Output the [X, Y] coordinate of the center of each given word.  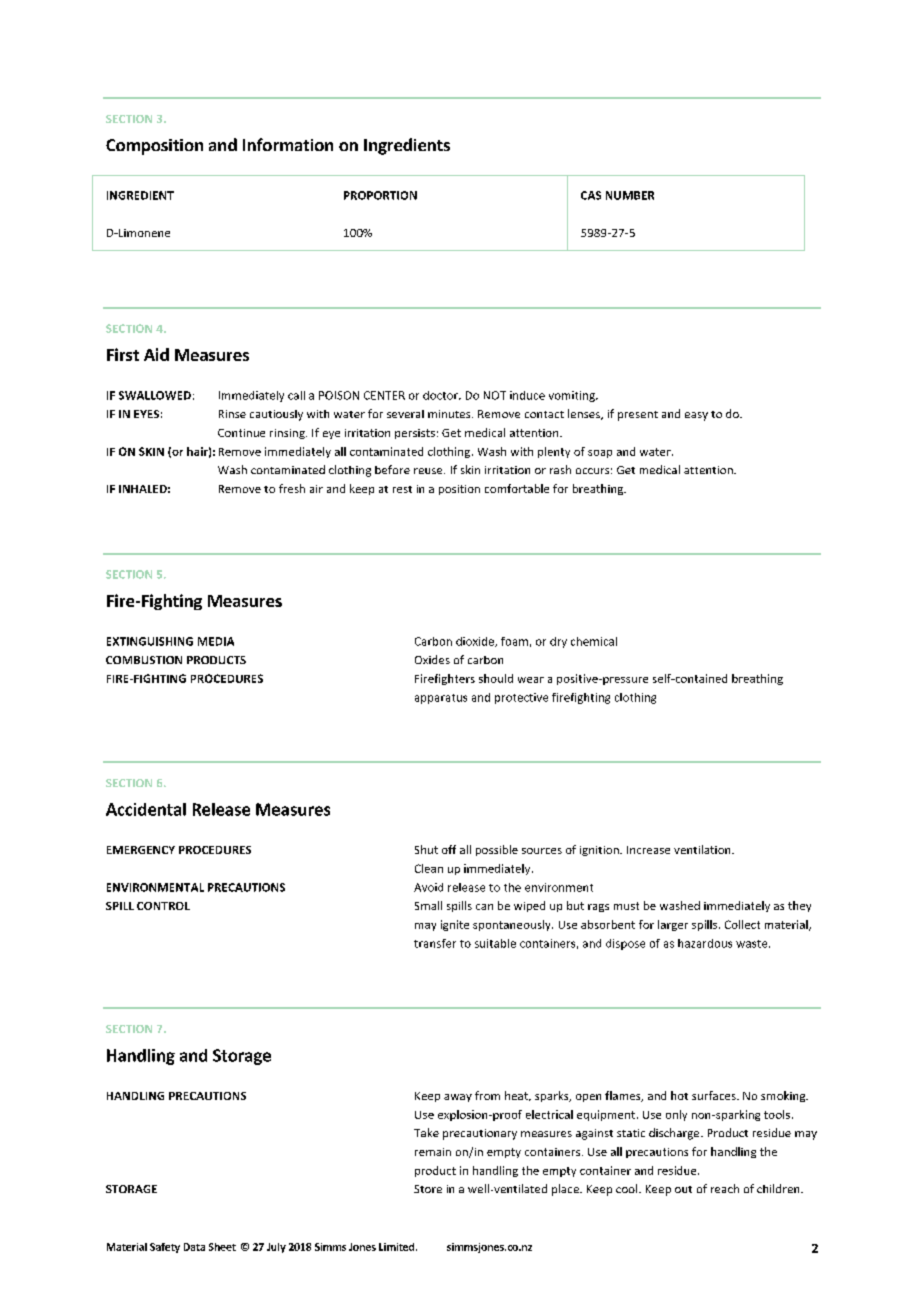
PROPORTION [380, 195]
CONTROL [163, 906]
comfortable [517, 488]
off [449, 849]
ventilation [703, 849]
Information [288, 144]
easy [696, 416]
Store [428, 1189]
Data [194, 1247]
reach [725, 1188]
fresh [292, 488]
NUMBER [630, 195]
